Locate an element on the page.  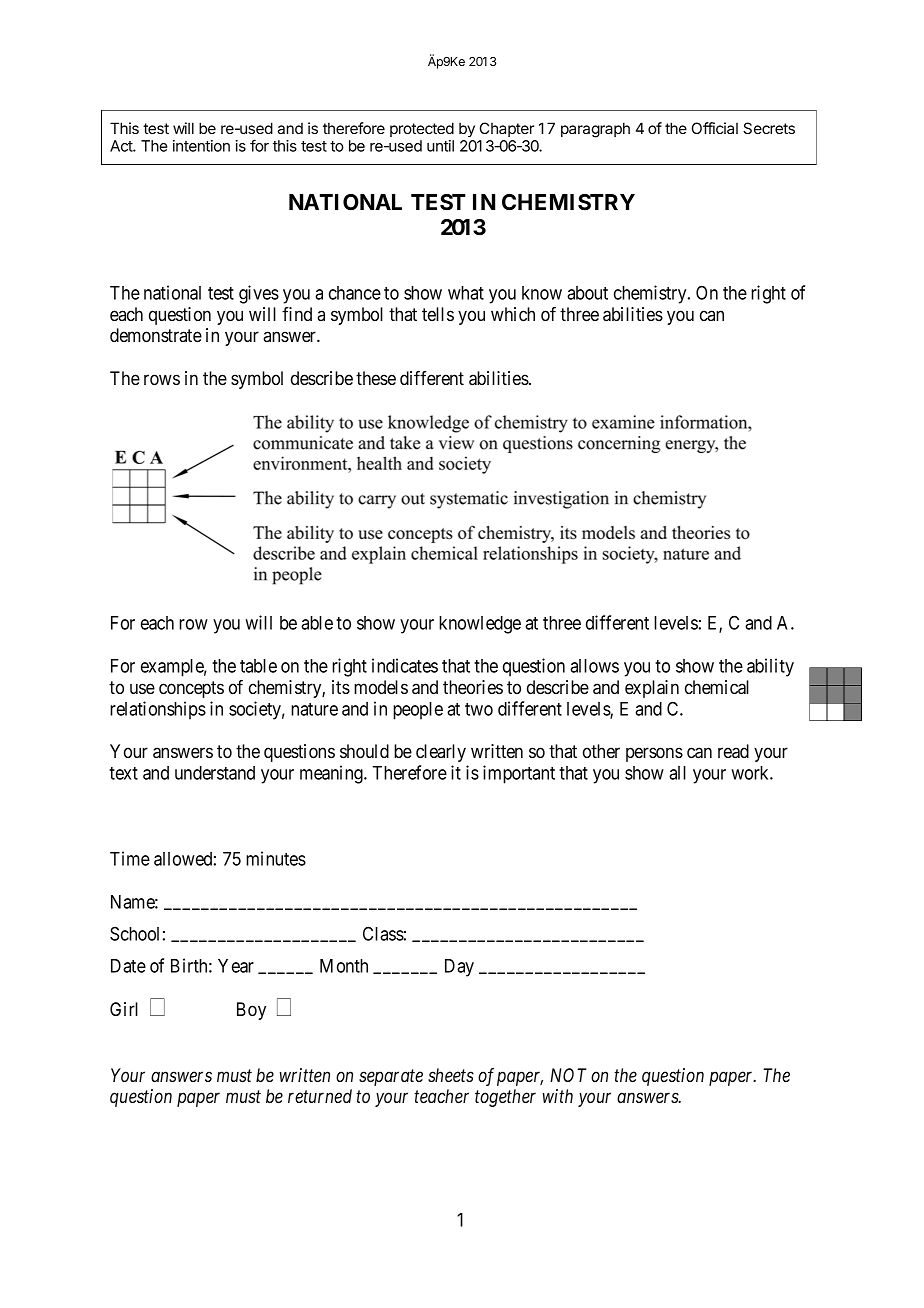
sheets is located at coordinates (451, 1075).
